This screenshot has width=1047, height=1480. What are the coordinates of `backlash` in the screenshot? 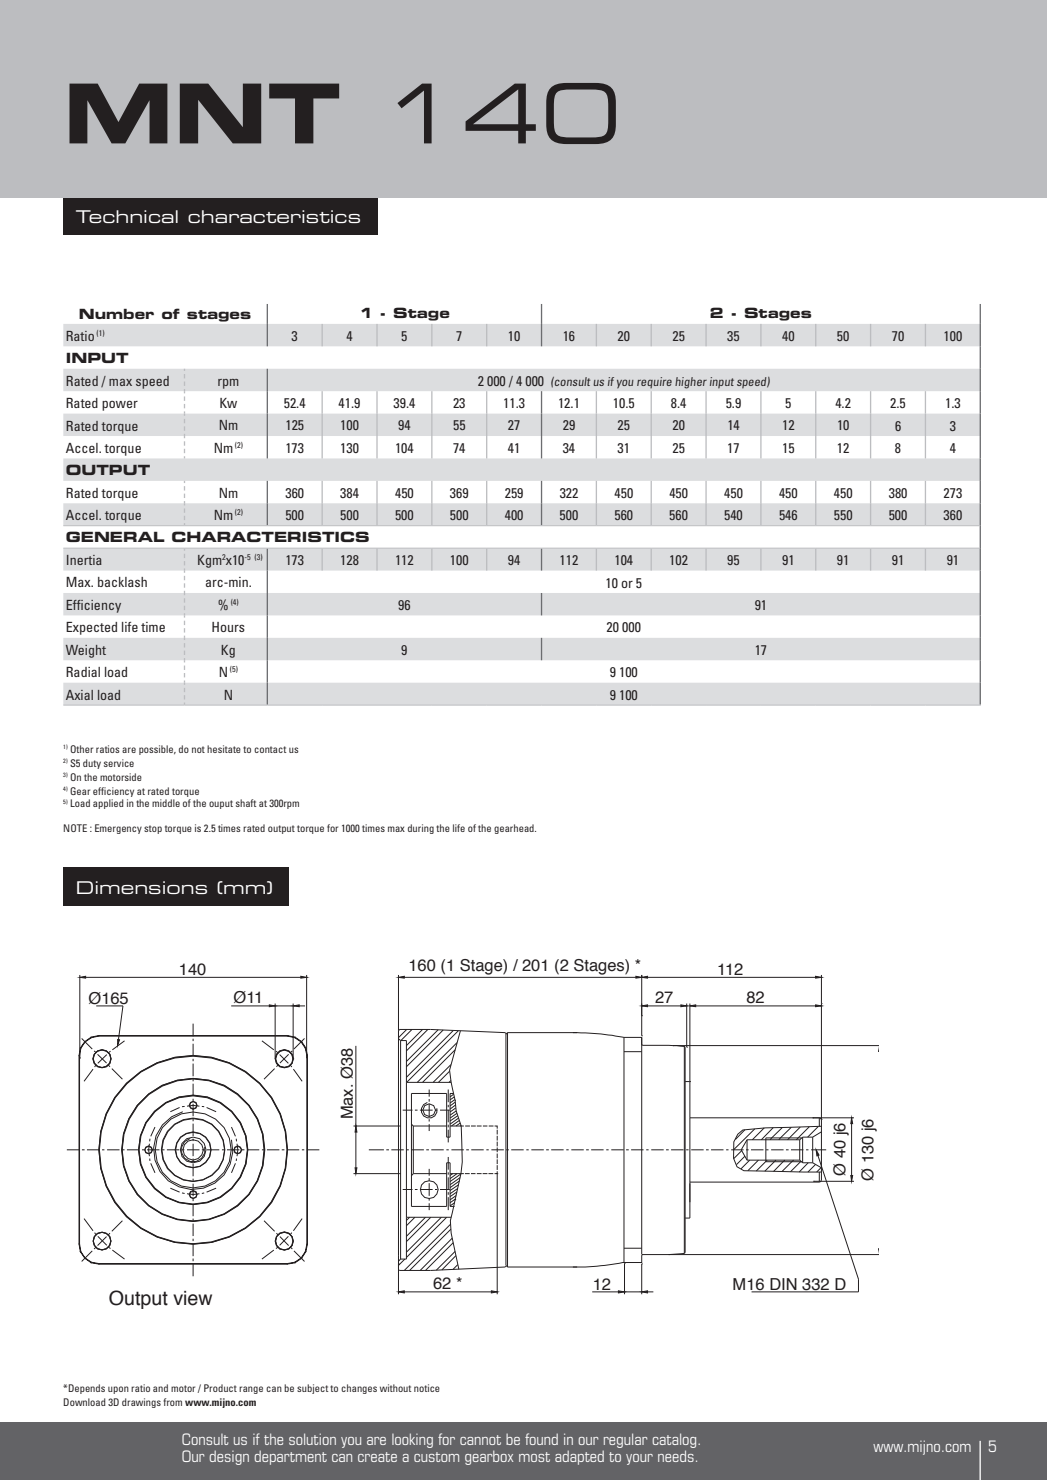 It's located at (122, 582).
